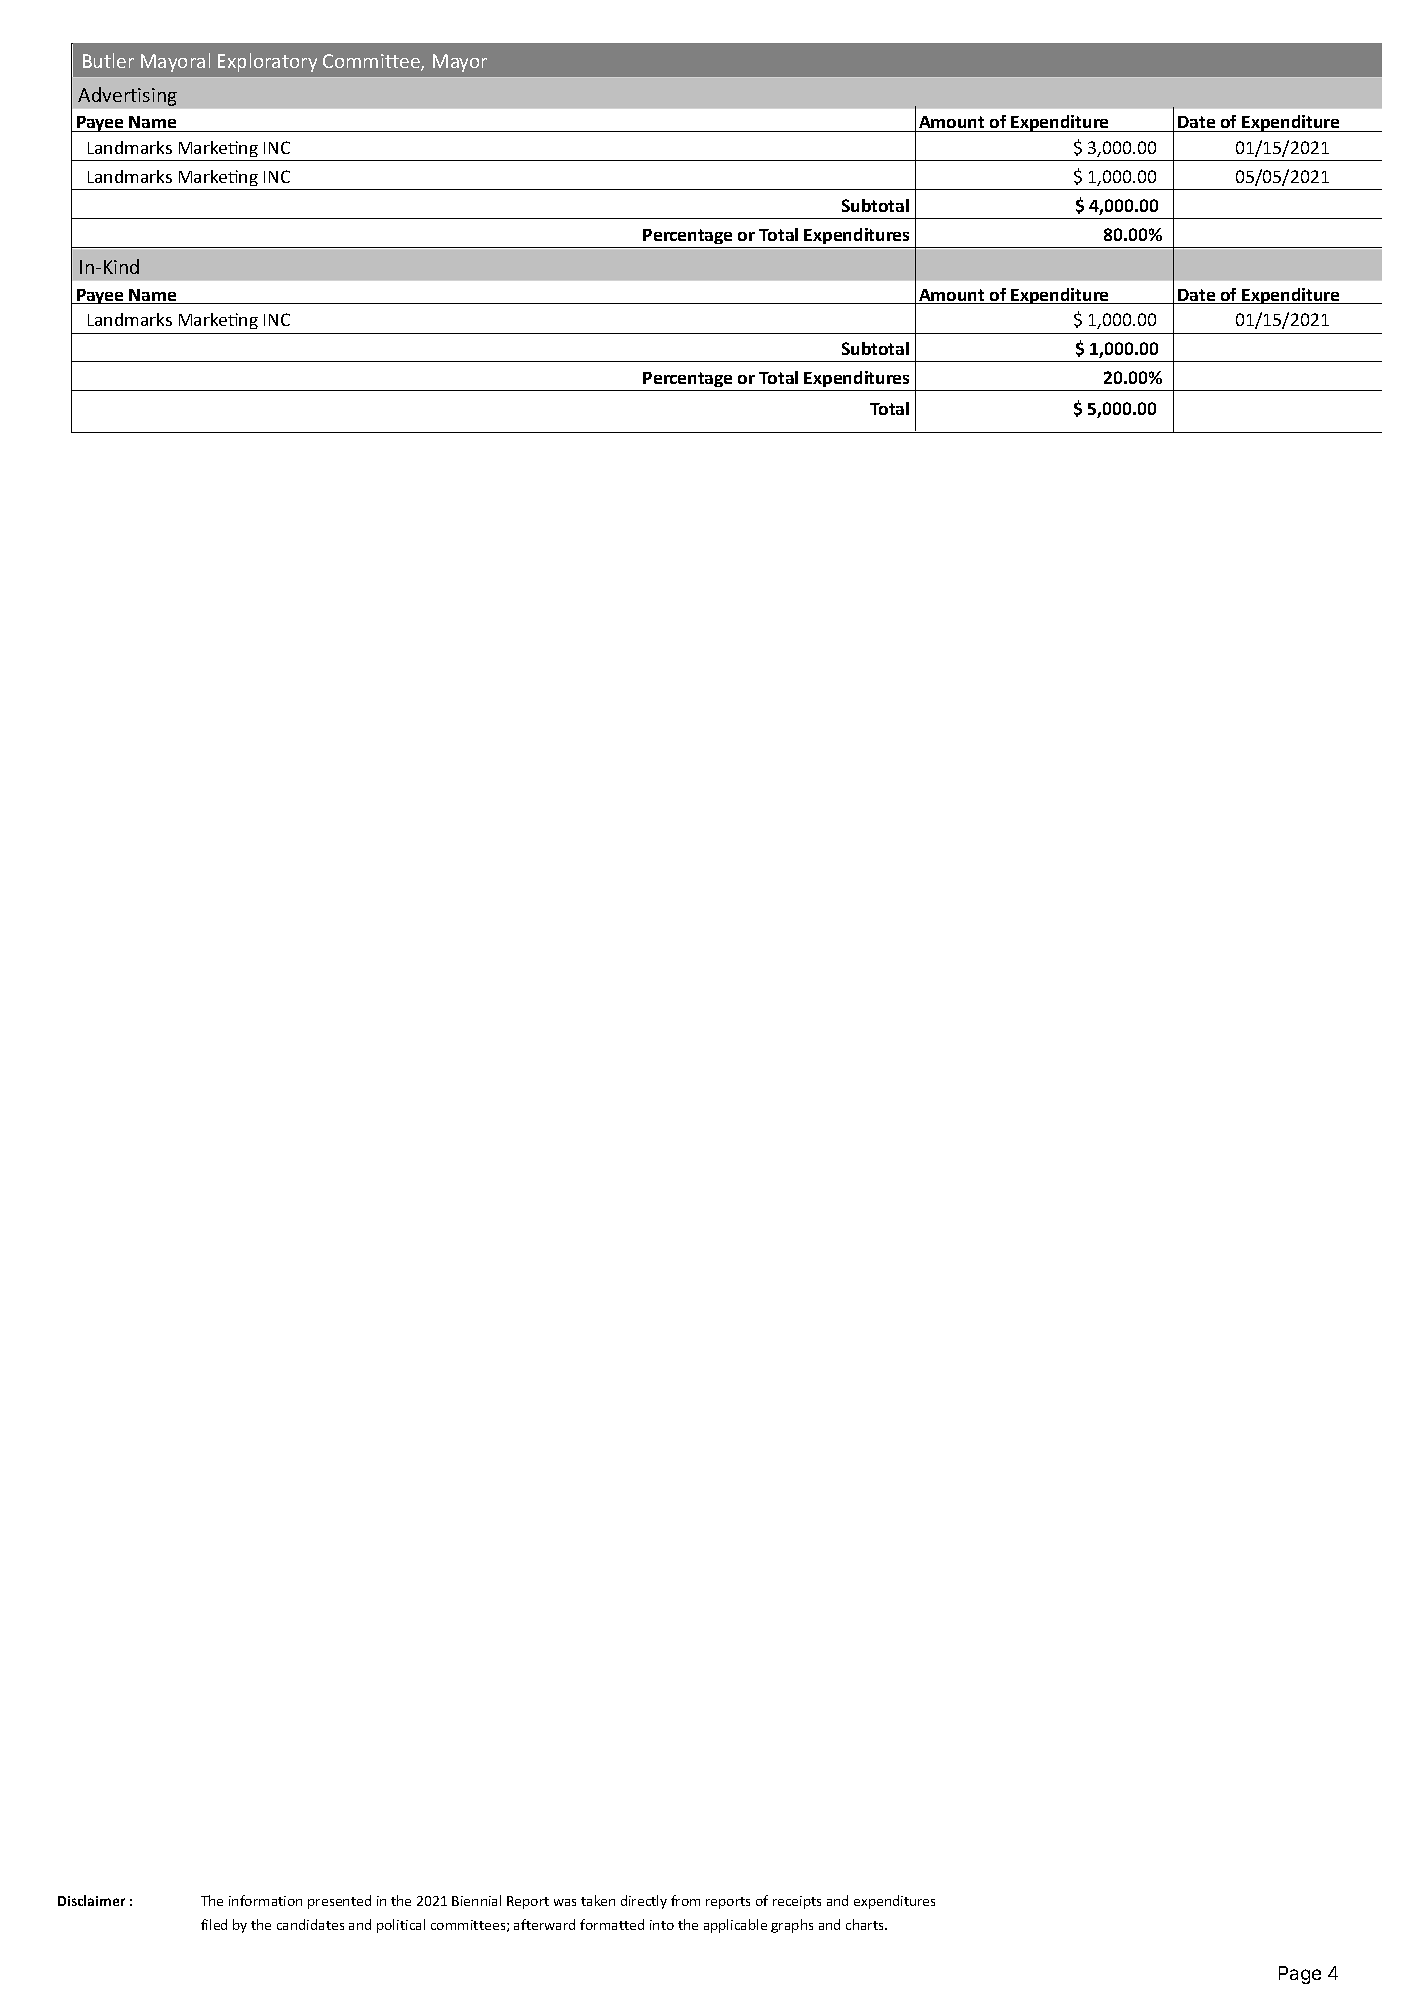 This screenshot has width=1424, height=2016. I want to click on filed, so click(214, 1924).
